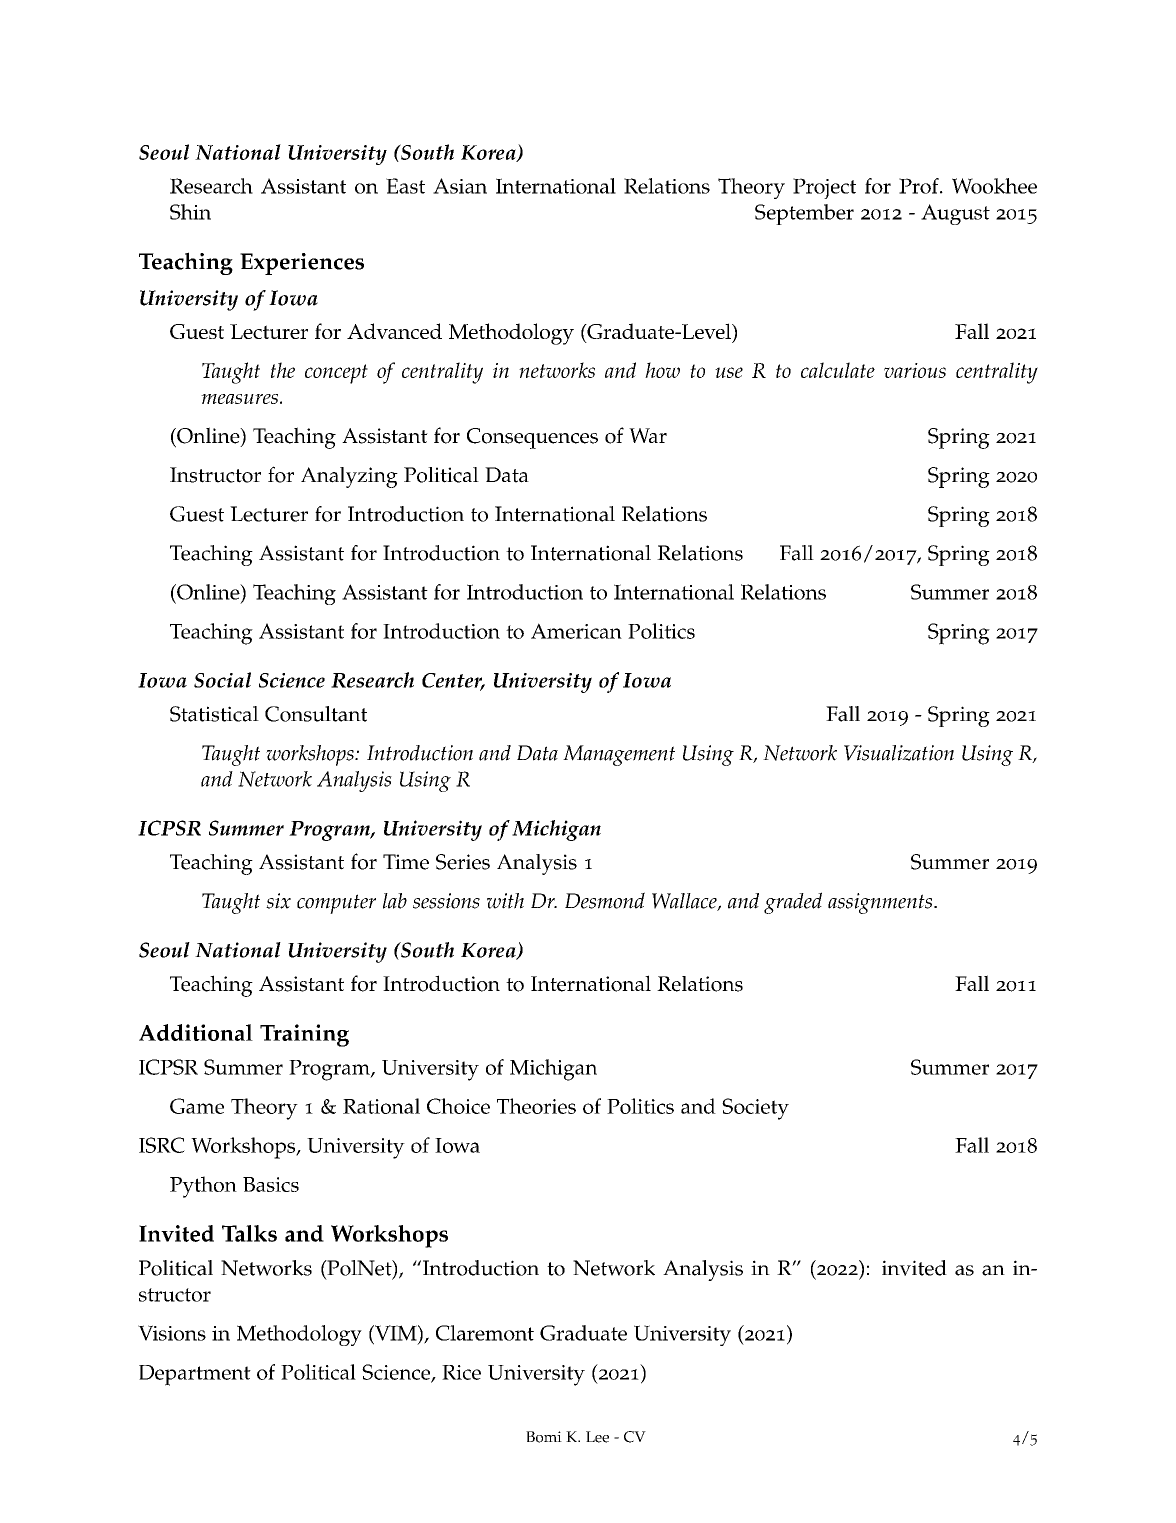  Describe the element at coordinates (460, 186) in the document. I see `Asian` at that location.
